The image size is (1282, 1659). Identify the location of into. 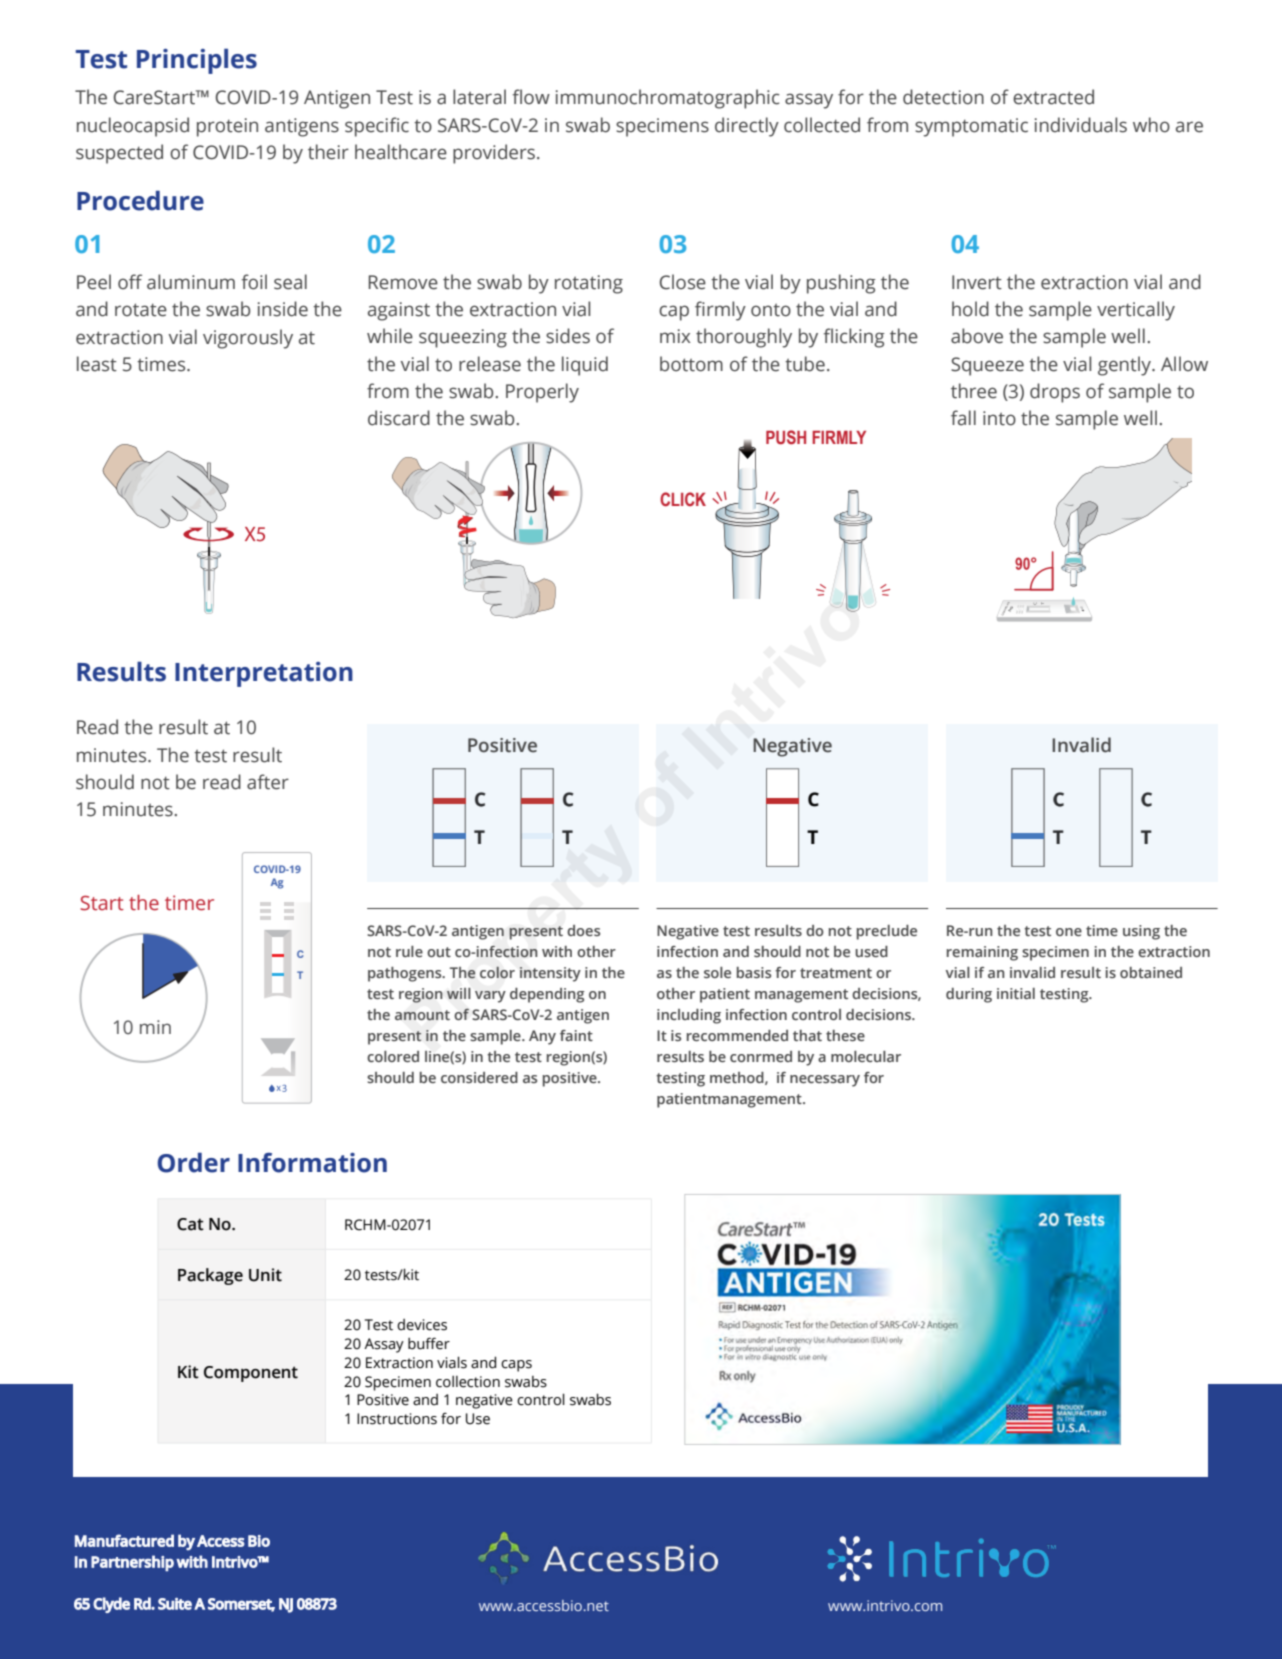
(999, 418).
